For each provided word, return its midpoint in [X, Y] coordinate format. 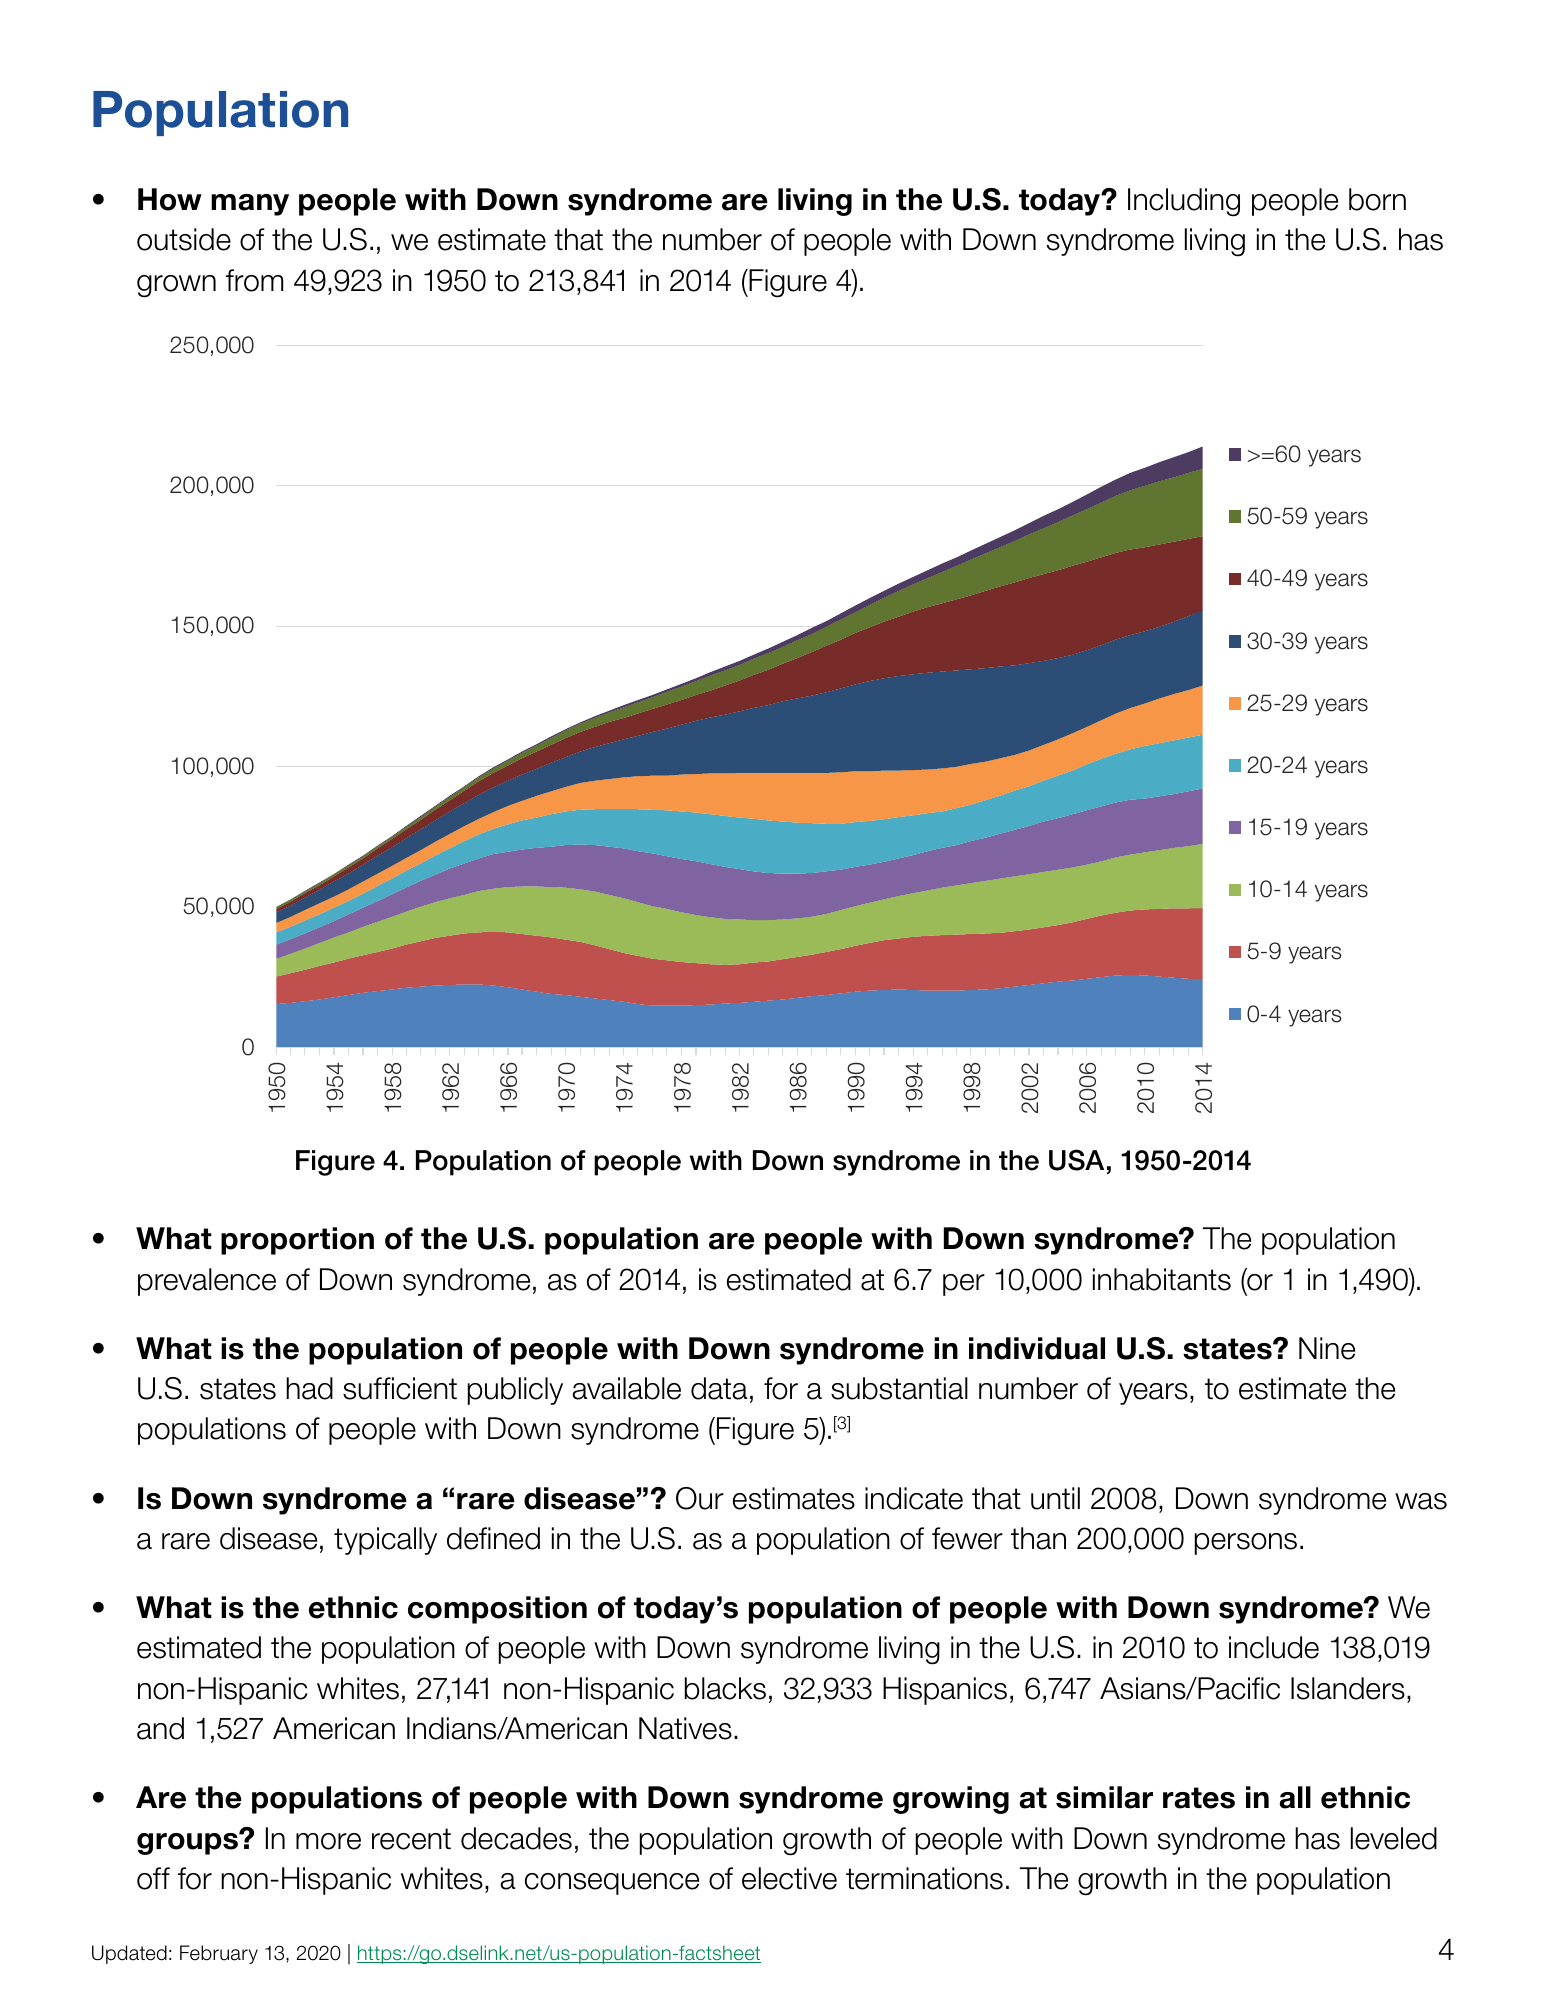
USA [1076, 1160]
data [719, 1388]
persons [1246, 1544]
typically [385, 1541]
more [328, 1841]
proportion [297, 1241]
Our [700, 1498]
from [254, 280]
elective [789, 1878]
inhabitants [1162, 1279]
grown [176, 286]
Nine [1327, 1348]
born [1377, 199]
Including [1184, 202]
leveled [1394, 1838]
